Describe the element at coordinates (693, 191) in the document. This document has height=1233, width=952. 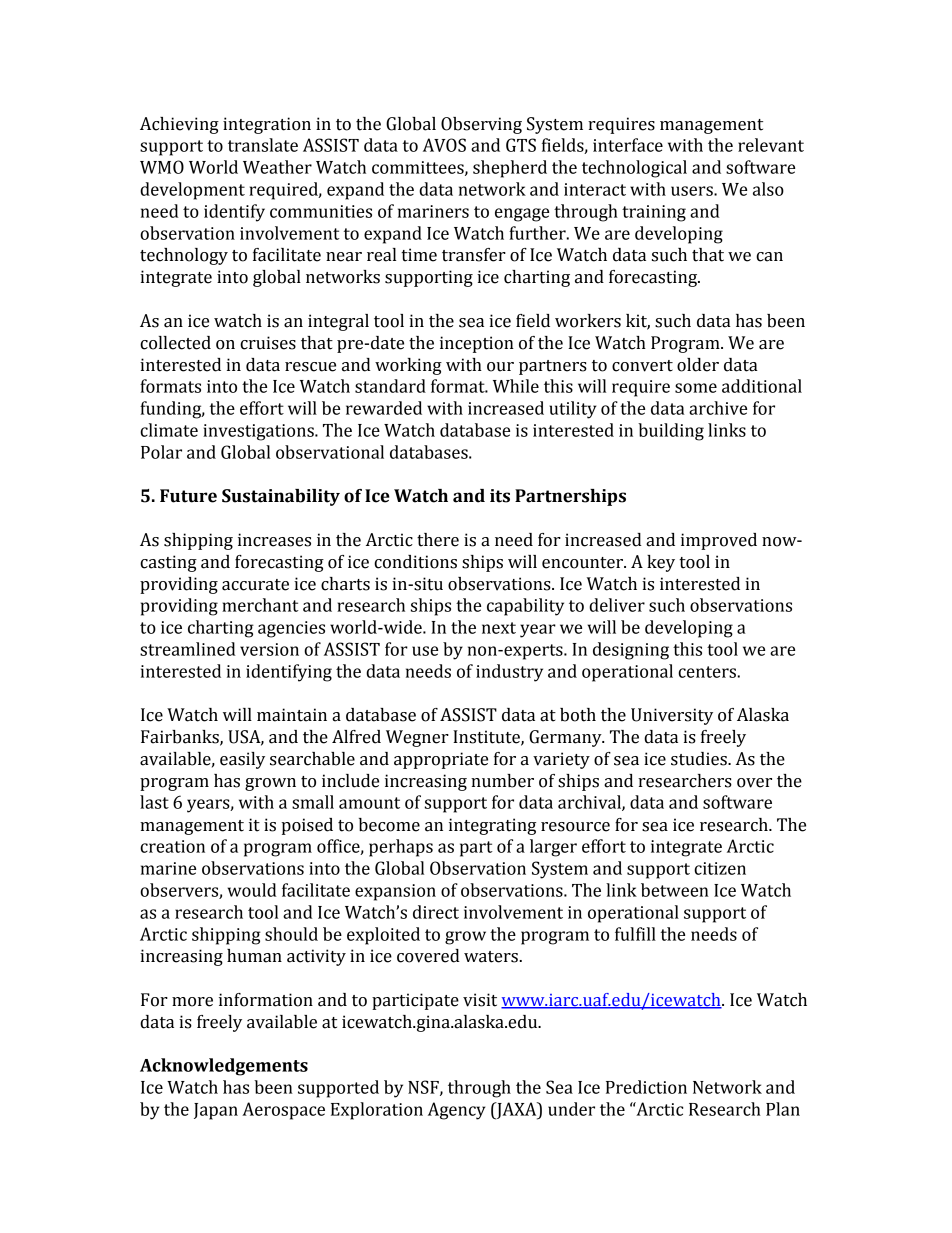
I see `users` at that location.
